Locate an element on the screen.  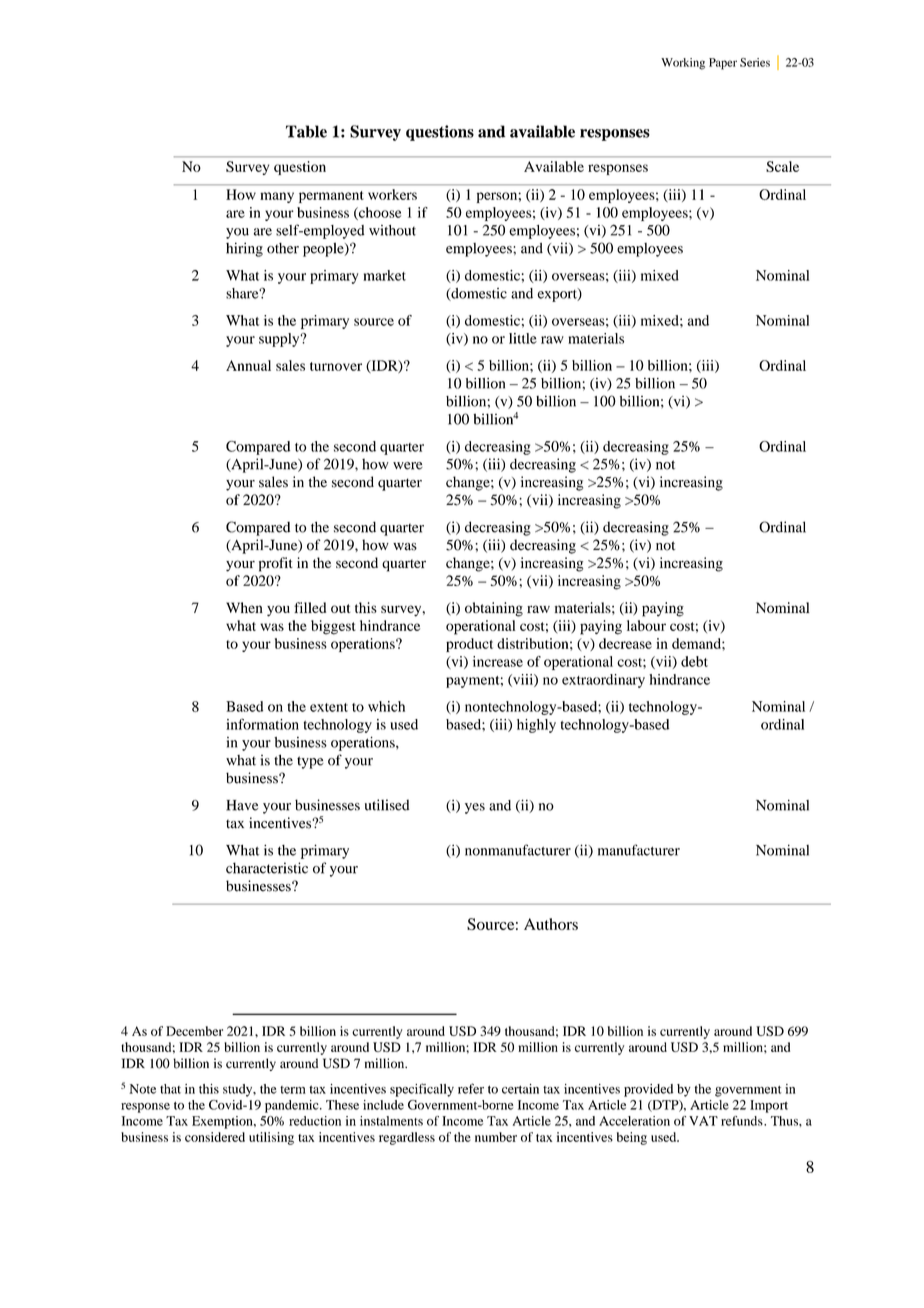
workers is located at coordinates (392, 194).
